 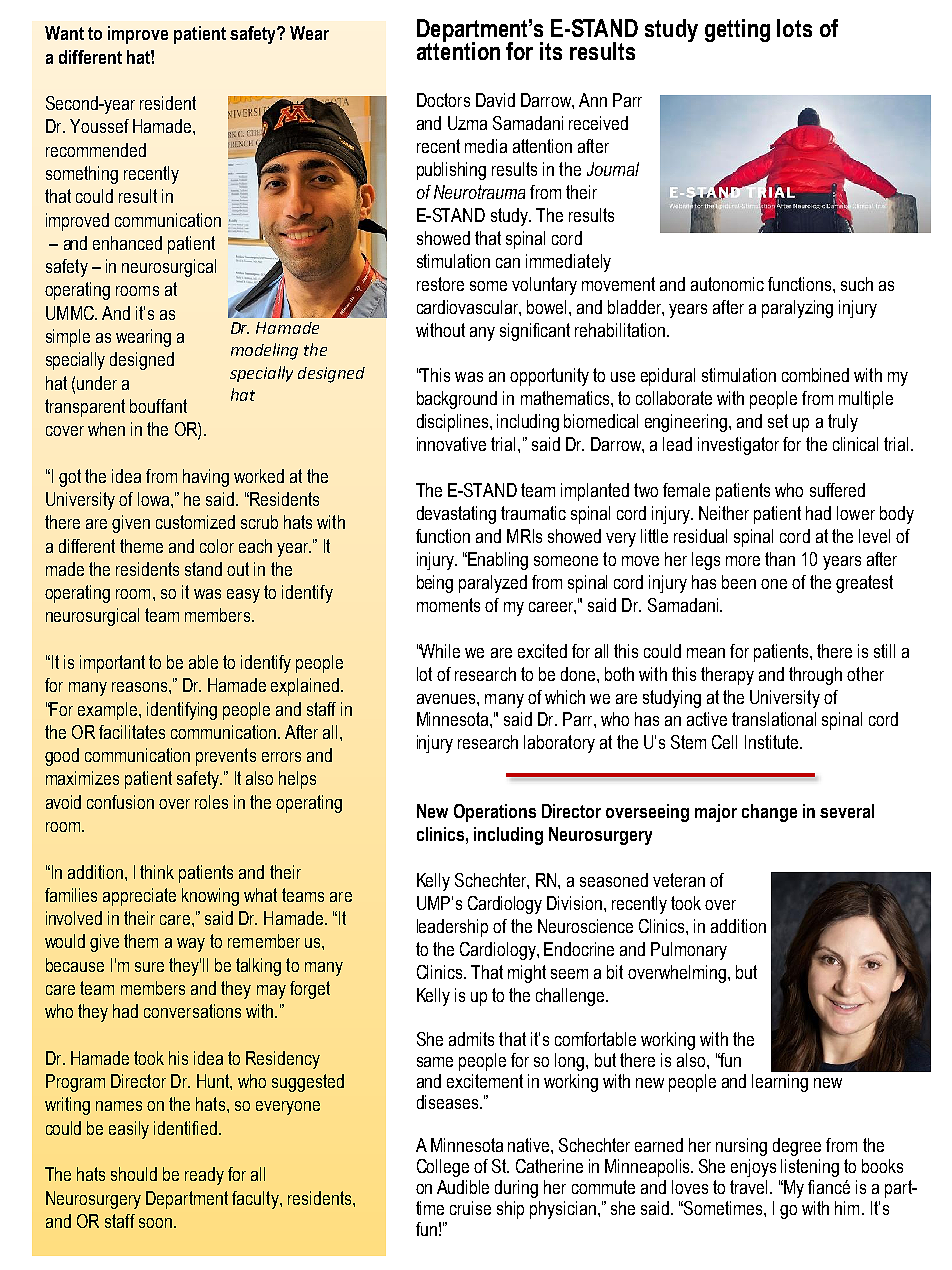 I want to click on listening, so click(x=810, y=1168).
